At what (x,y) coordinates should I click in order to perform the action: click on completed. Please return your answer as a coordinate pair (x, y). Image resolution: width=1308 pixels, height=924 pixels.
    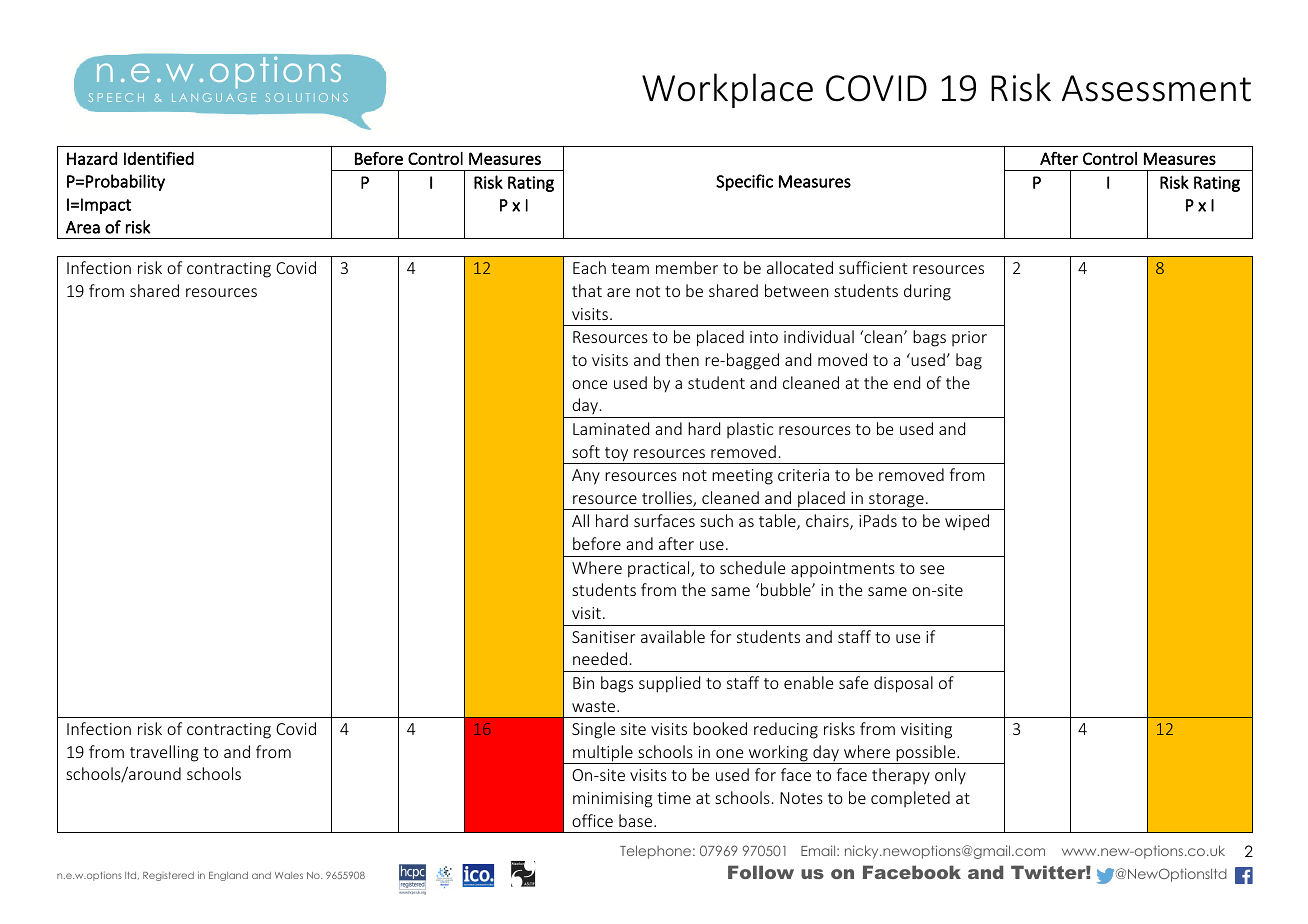
    Looking at the image, I should click on (910, 799).
